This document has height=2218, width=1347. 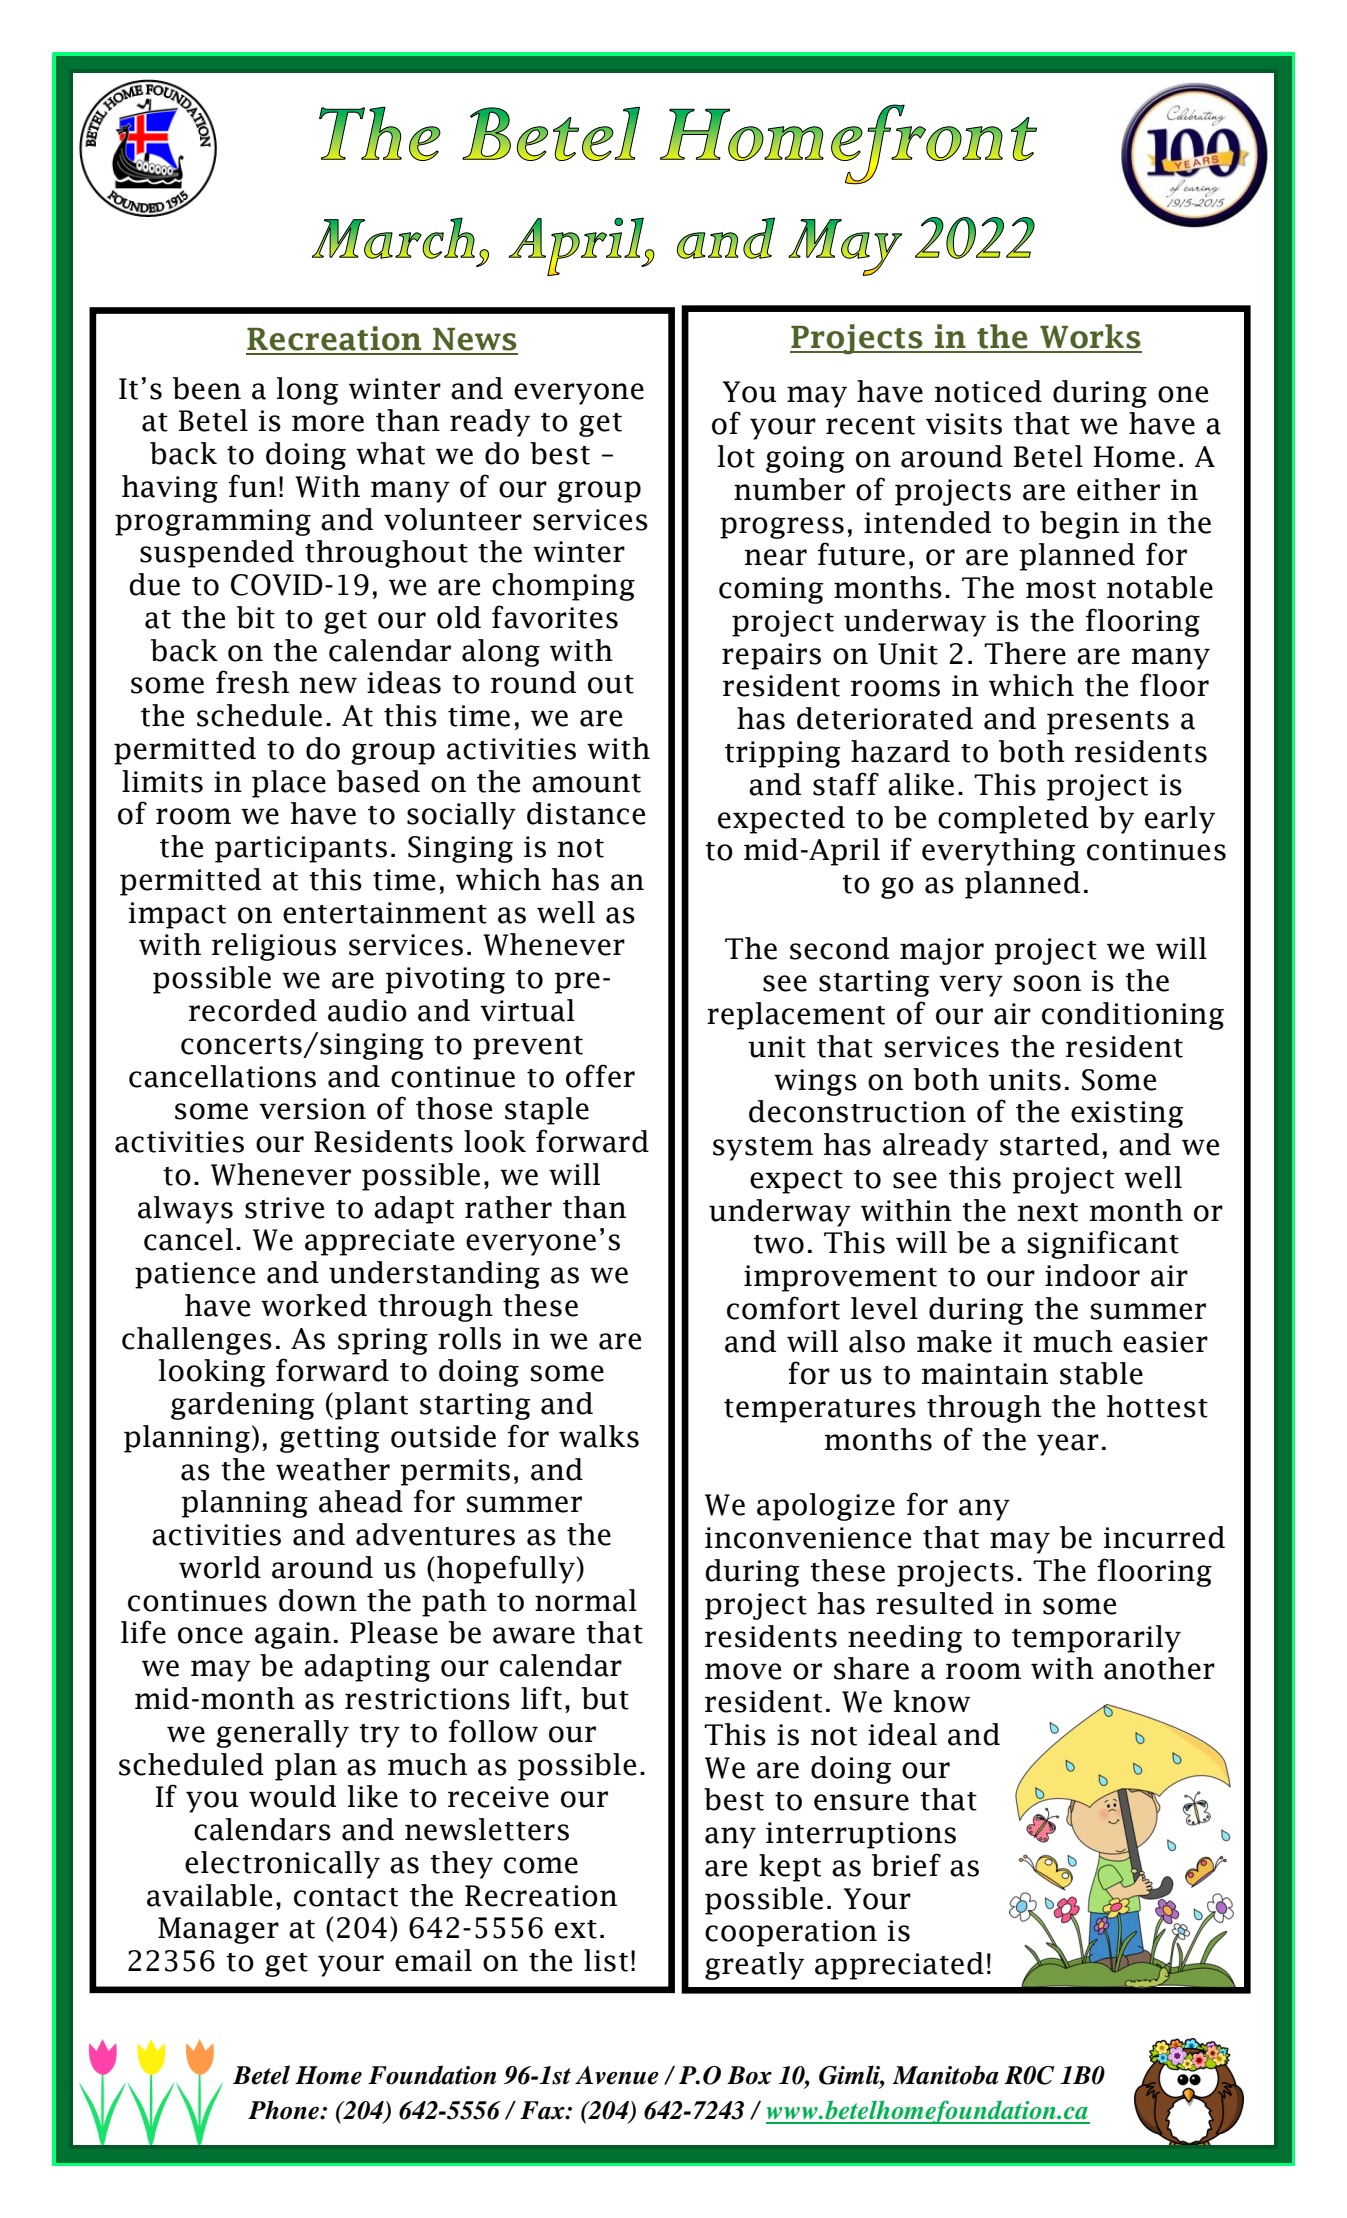 What do you see at coordinates (778, 1244) in the document?
I see `two` at bounding box center [778, 1244].
